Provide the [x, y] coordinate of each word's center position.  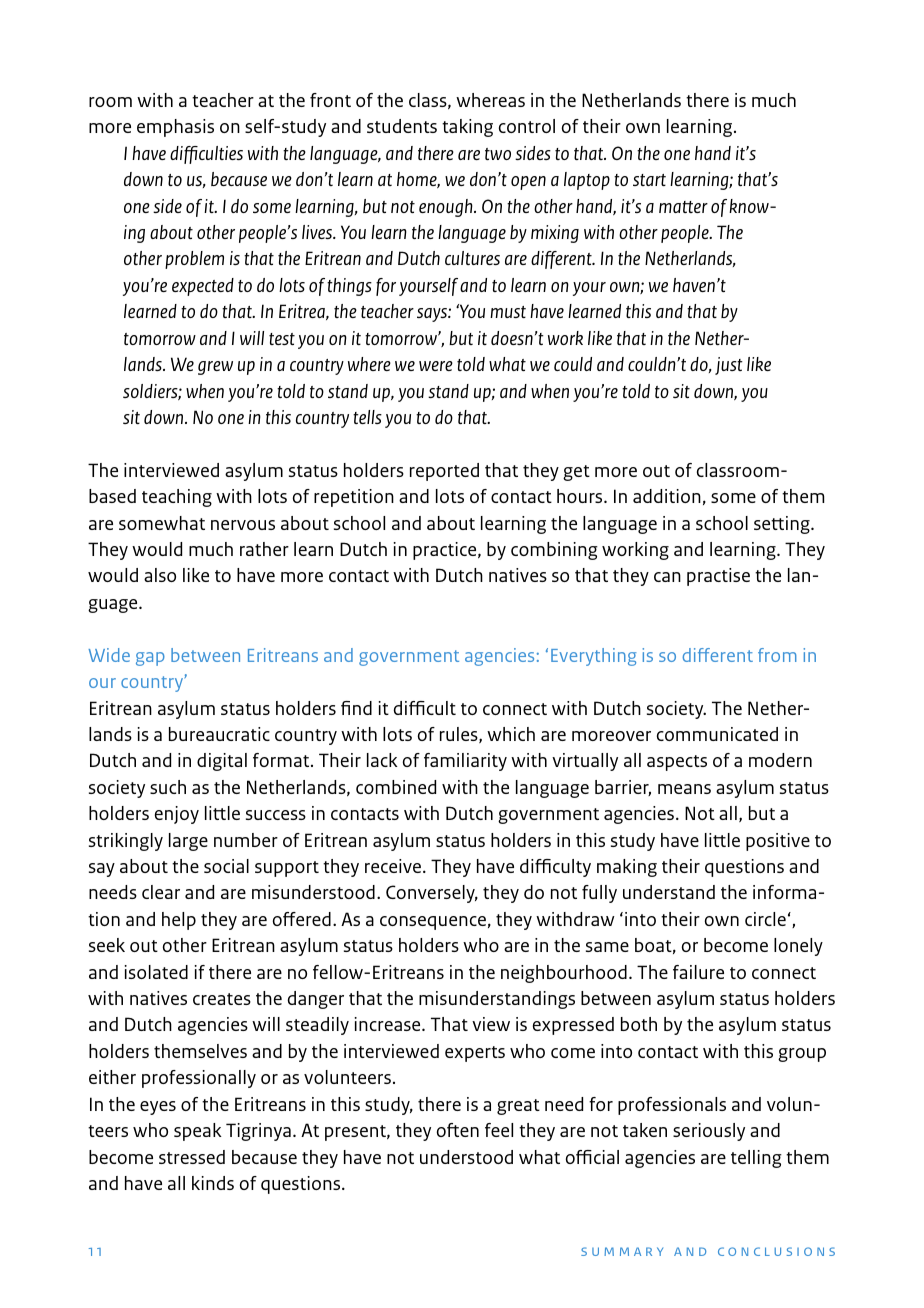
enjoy [177, 815]
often [458, 1130]
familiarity [465, 762]
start [649, 180]
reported [444, 472]
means [684, 789]
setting [783, 525]
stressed [192, 1157]
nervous [243, 525]
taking [467, 128]
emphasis [175, 128]
